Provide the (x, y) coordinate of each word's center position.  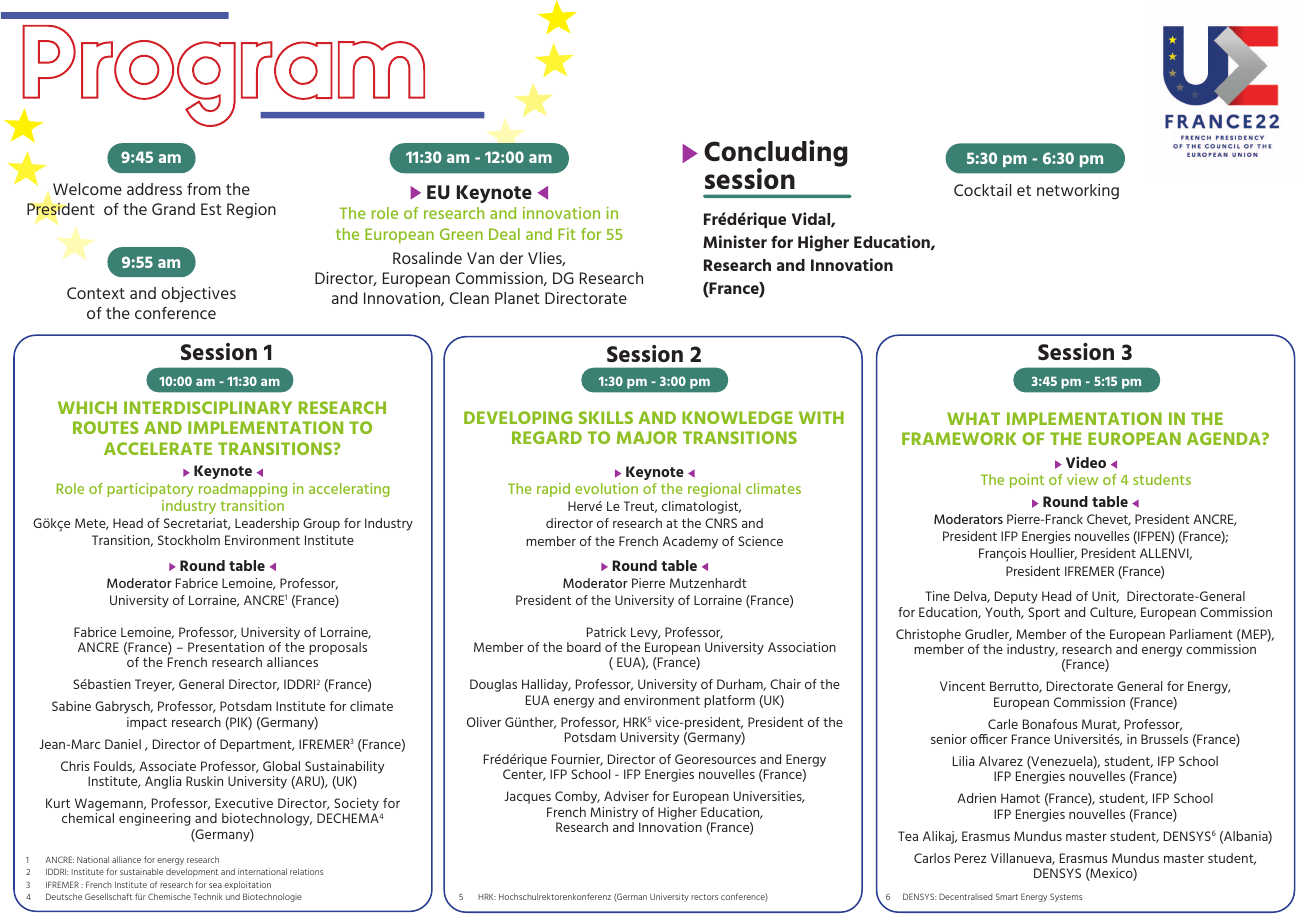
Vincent (962, 686)
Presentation (226, 647)
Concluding (776, 155)
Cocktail (982, 190)
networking (1078, 192)
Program (224, 76)
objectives (198, 295)
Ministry (614, 813)
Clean (469, 298)
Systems (1066, 897)
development (192, 872)
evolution (606, 488)
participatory (150, 490)
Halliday (546, 685)
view (1082, 479)
